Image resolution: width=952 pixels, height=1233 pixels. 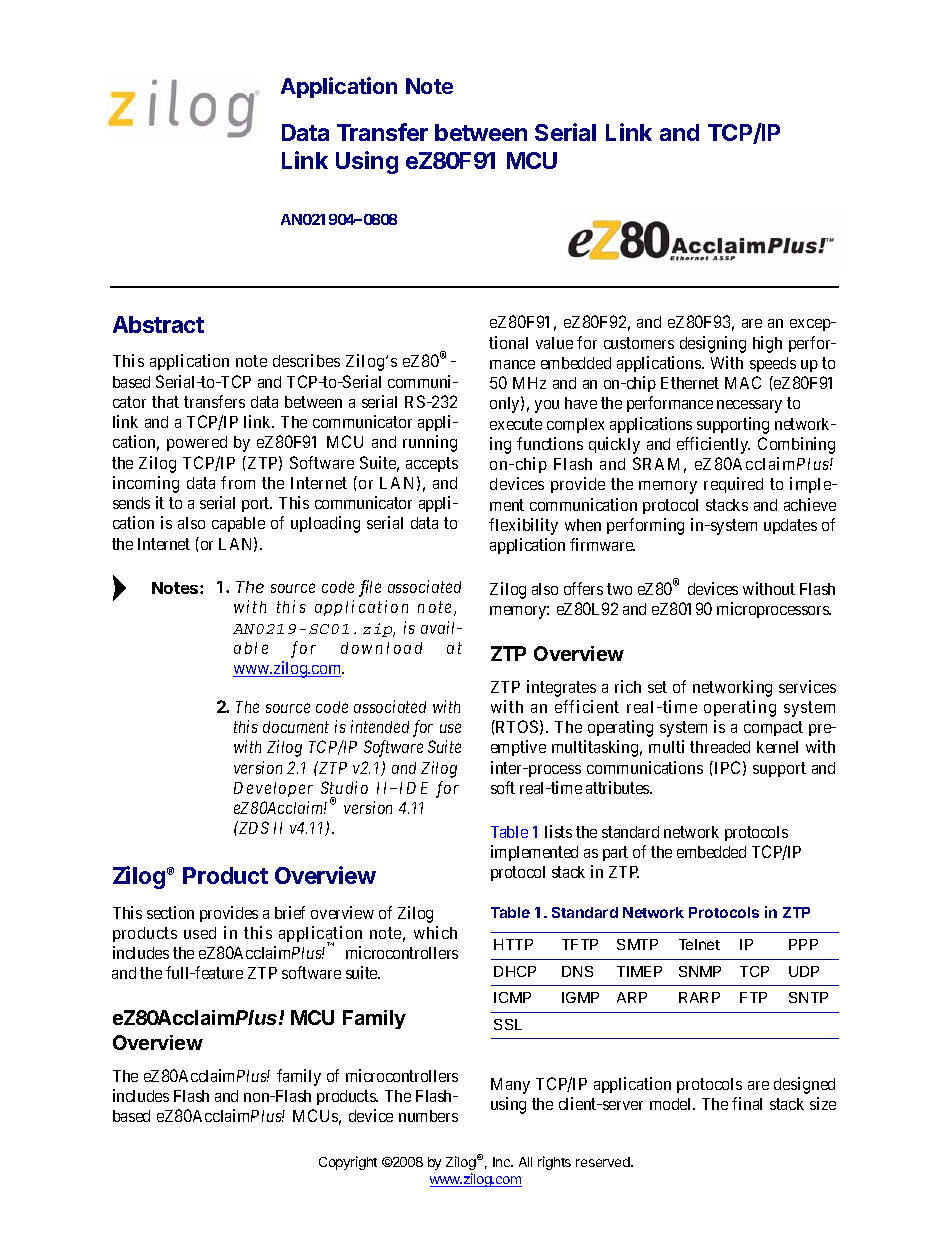 What do you see at coordinates (713, 344) in the screenshot?
I see `designing` at bounding box center [713, 344].
